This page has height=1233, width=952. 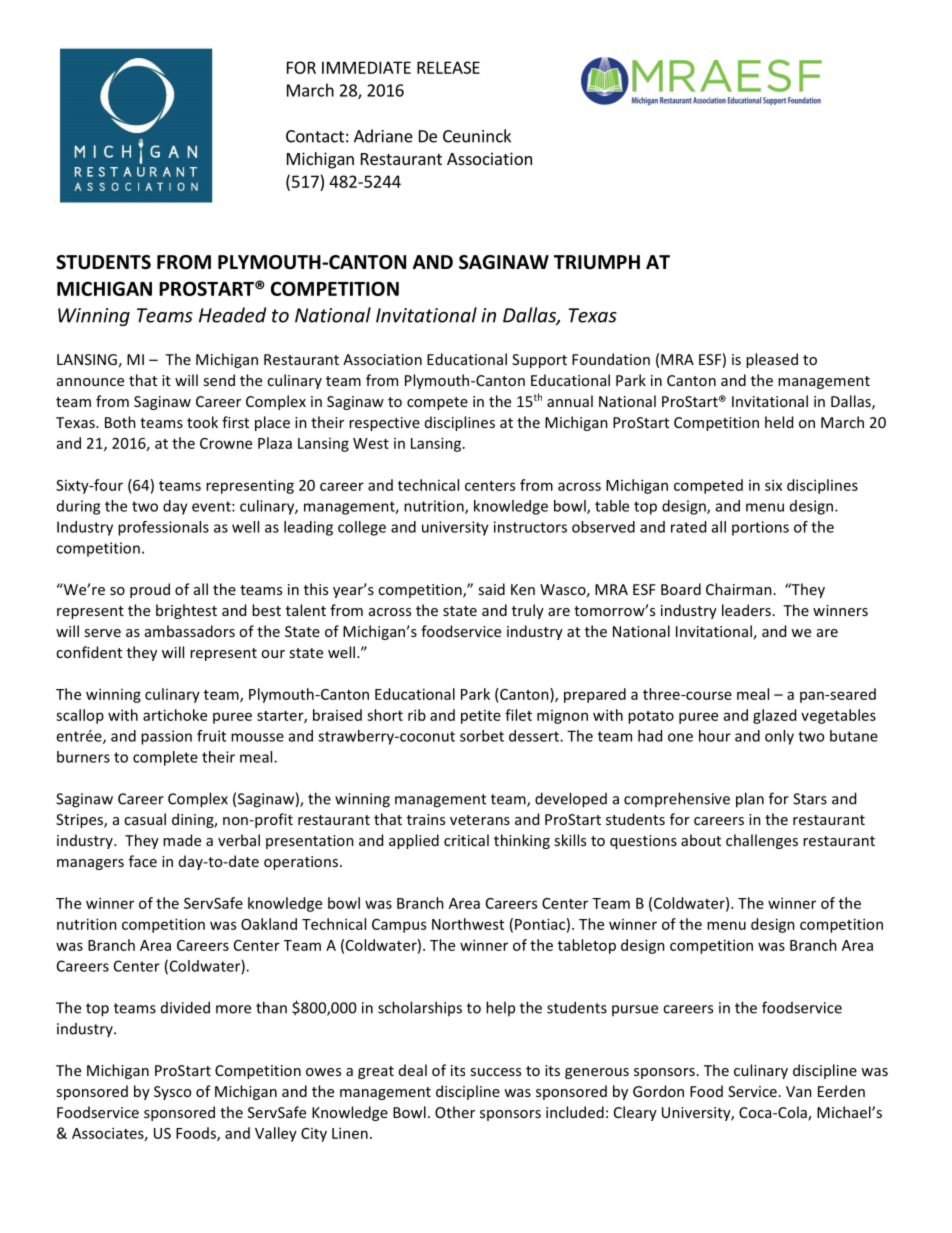 I want to click on RELEASE, so click(x=448, y=67).
